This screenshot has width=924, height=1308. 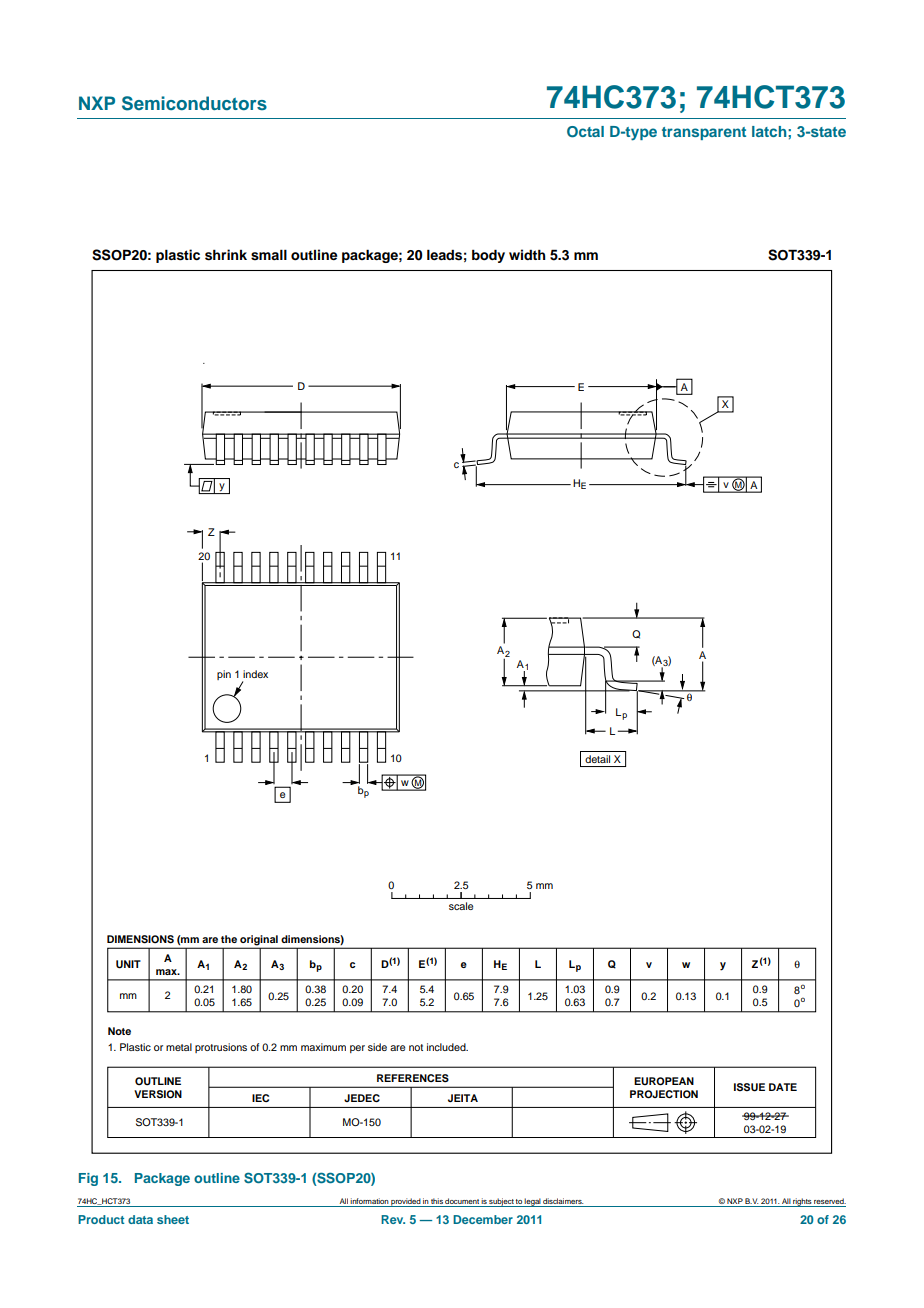 I want to click on pin, so click(x=224, y=675).
